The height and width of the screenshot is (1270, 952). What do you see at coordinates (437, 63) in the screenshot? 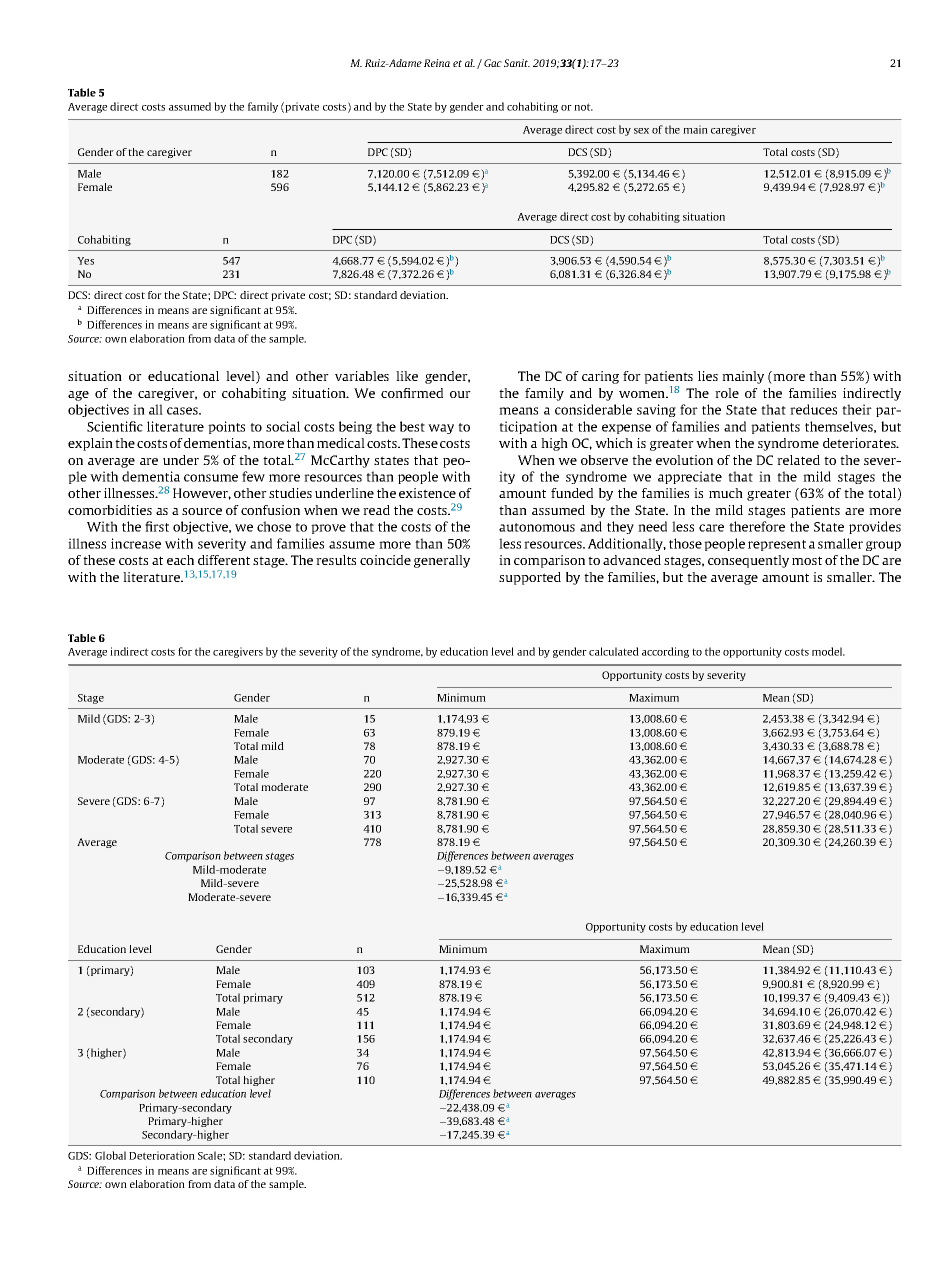
I see `Reina` at bounding box center [437, 63].
